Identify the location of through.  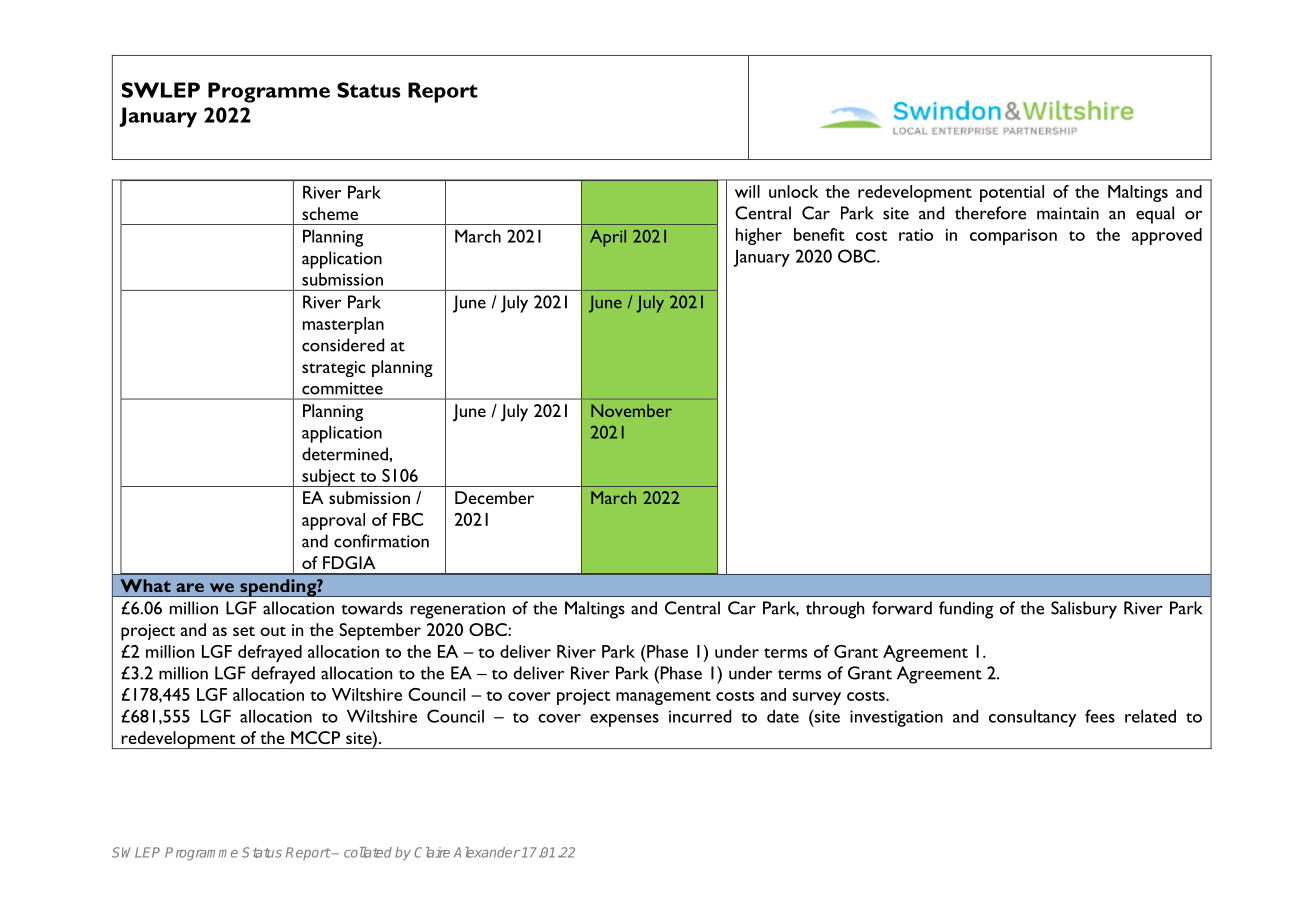
(835, 610).
